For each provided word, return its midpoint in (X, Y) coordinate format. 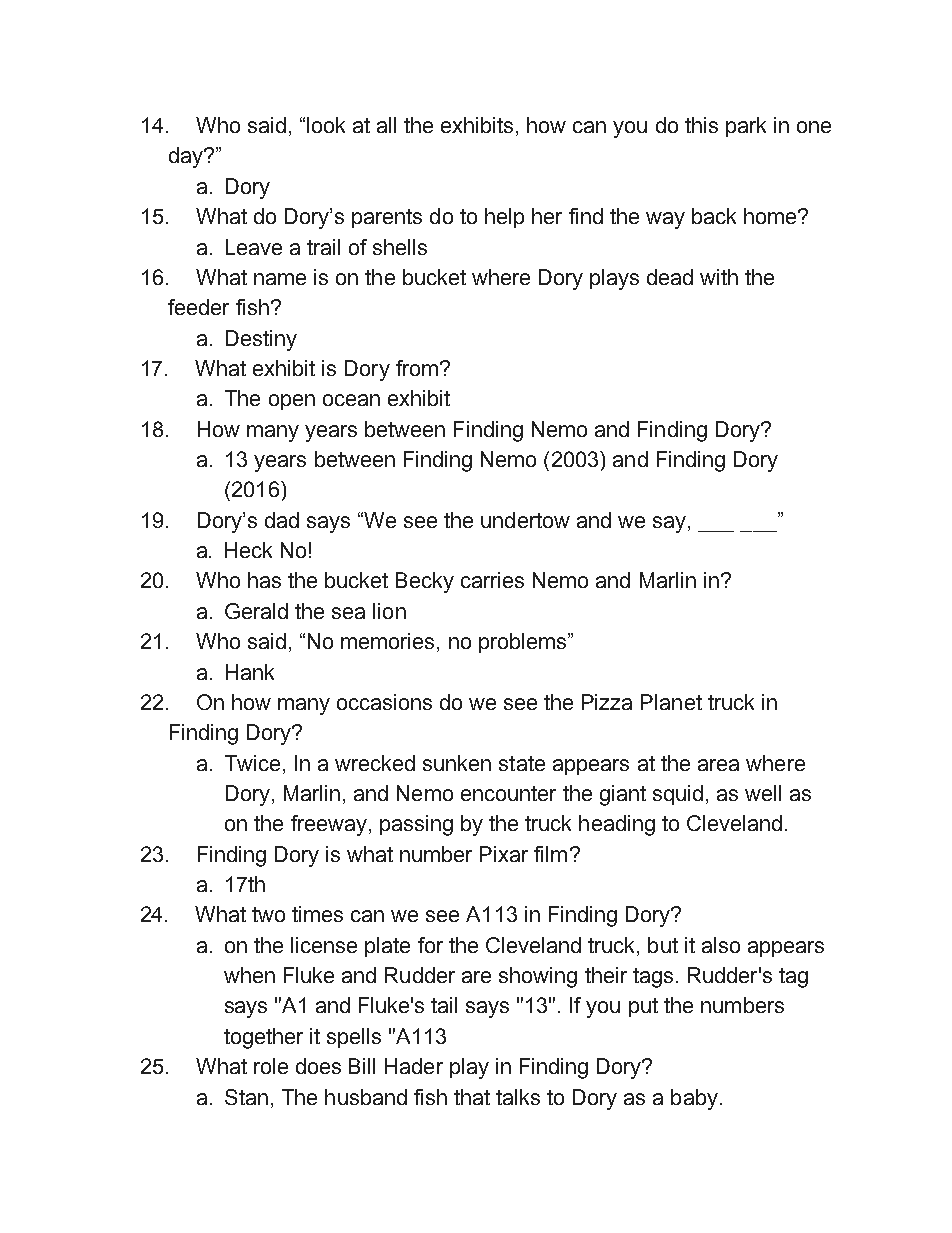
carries (492, 580)
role (271, 1066)
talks (518, 1097)
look (326, 125)
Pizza (607, 702)
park (746, 127)
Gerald (256, 611)
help (504, 218)
